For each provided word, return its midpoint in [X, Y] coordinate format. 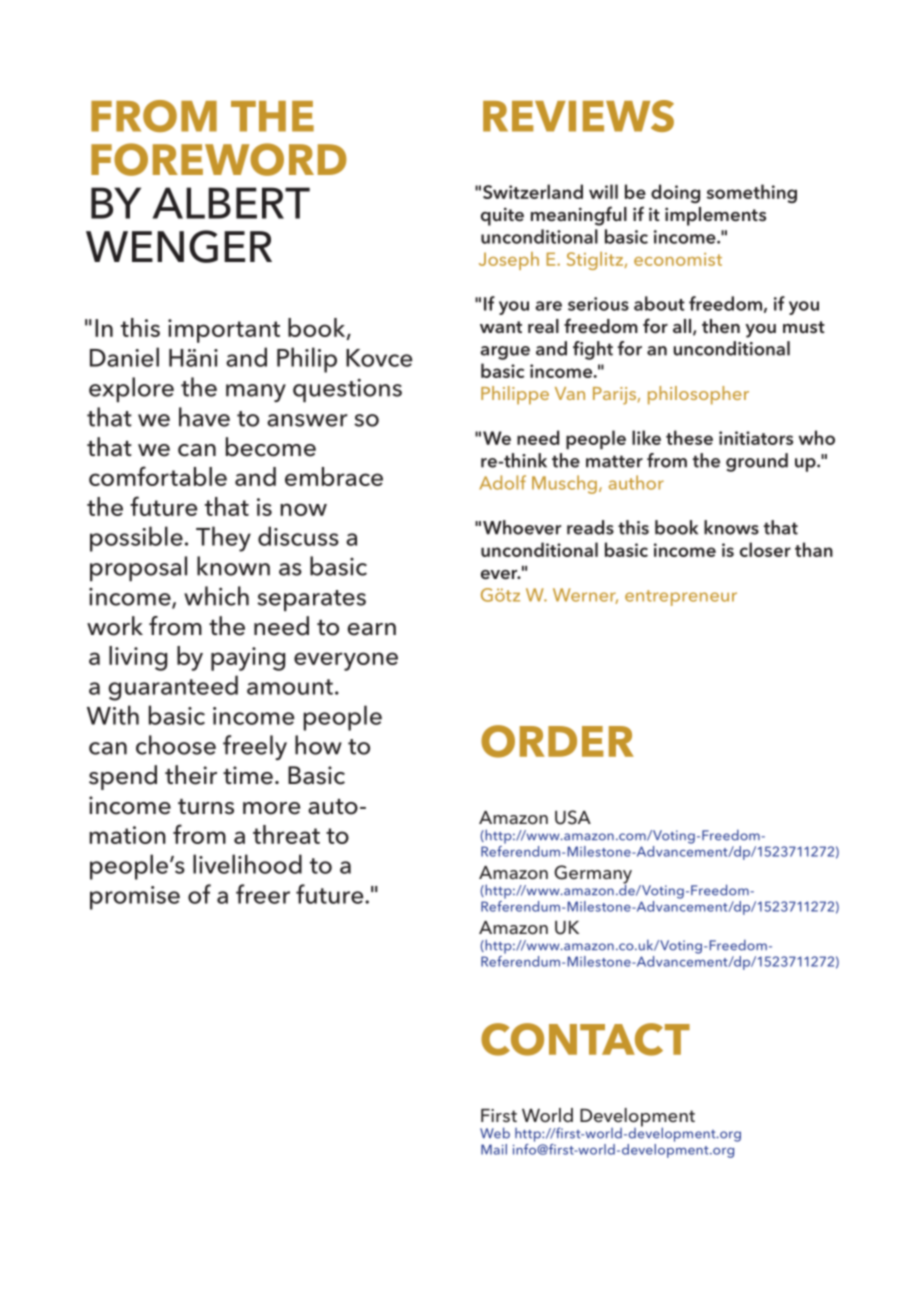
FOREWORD [219, 159]
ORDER [557, 741]
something [752, 193]
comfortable [158, 476]
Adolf [502, 482]
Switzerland [533, 191]
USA [573, 817]
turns [206, 807]
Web [495, 1133]
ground [757, 462]
